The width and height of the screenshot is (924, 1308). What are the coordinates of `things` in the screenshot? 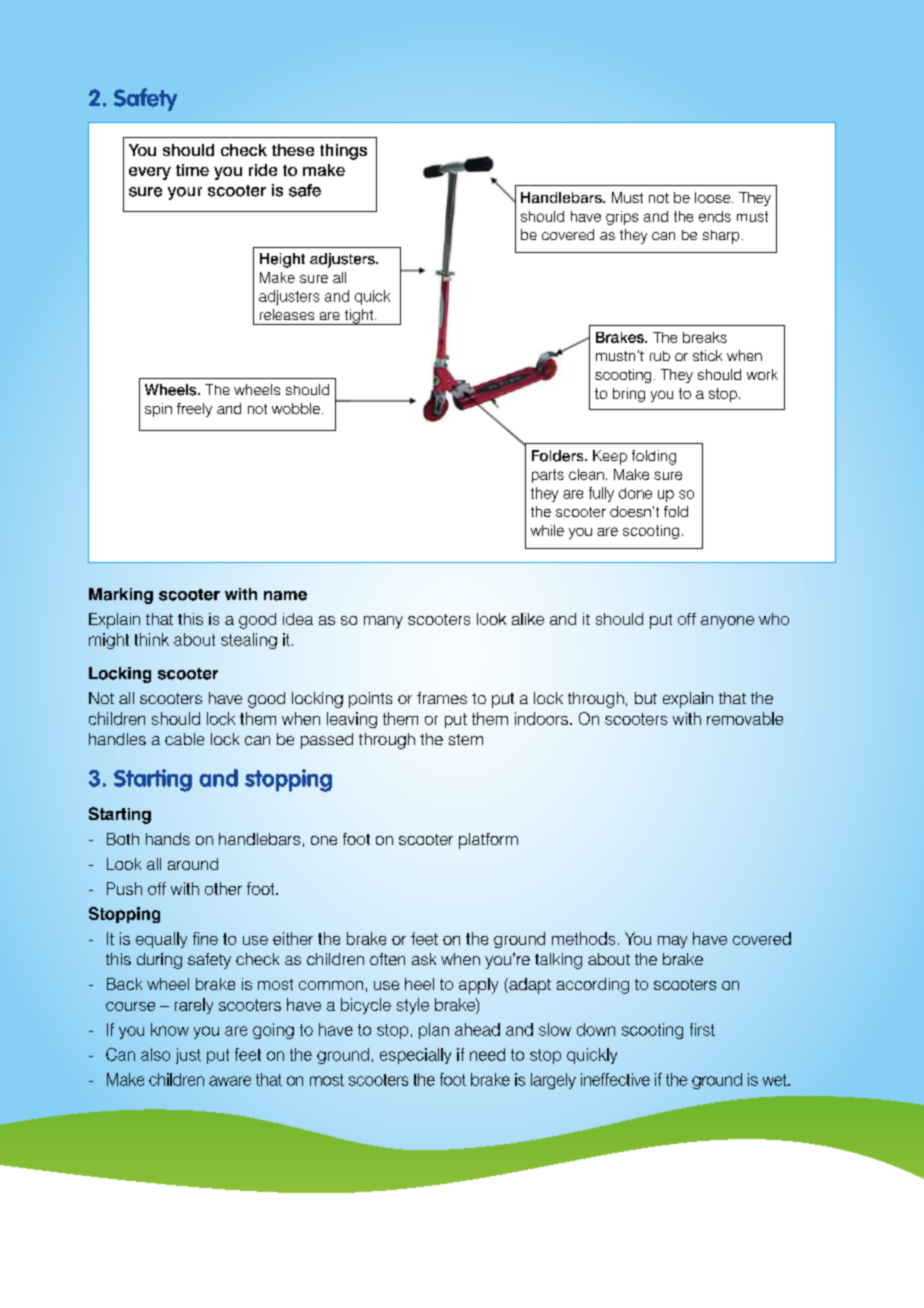 It's located at (343, 152).
